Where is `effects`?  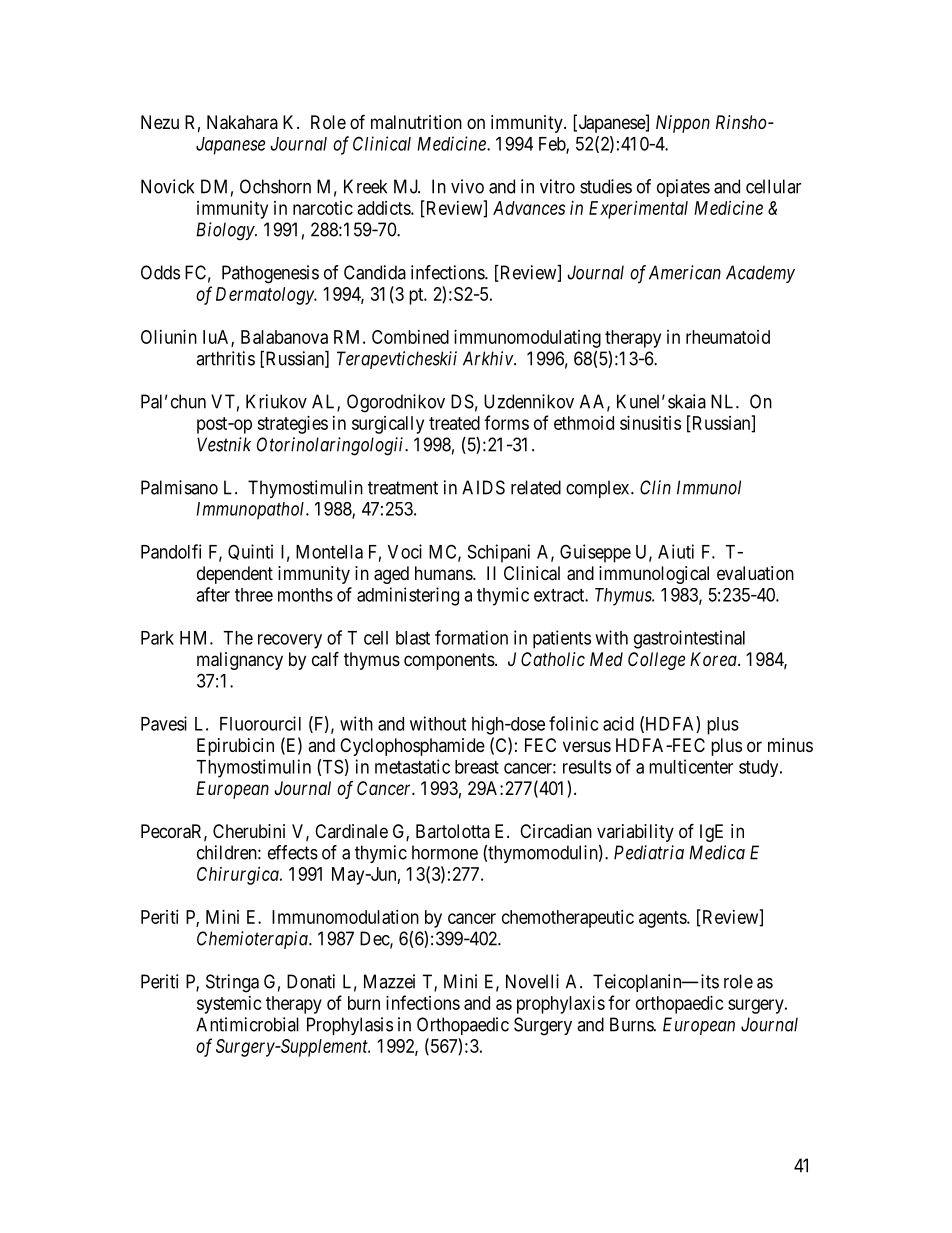 effects is located at coordinates (293, 852).
